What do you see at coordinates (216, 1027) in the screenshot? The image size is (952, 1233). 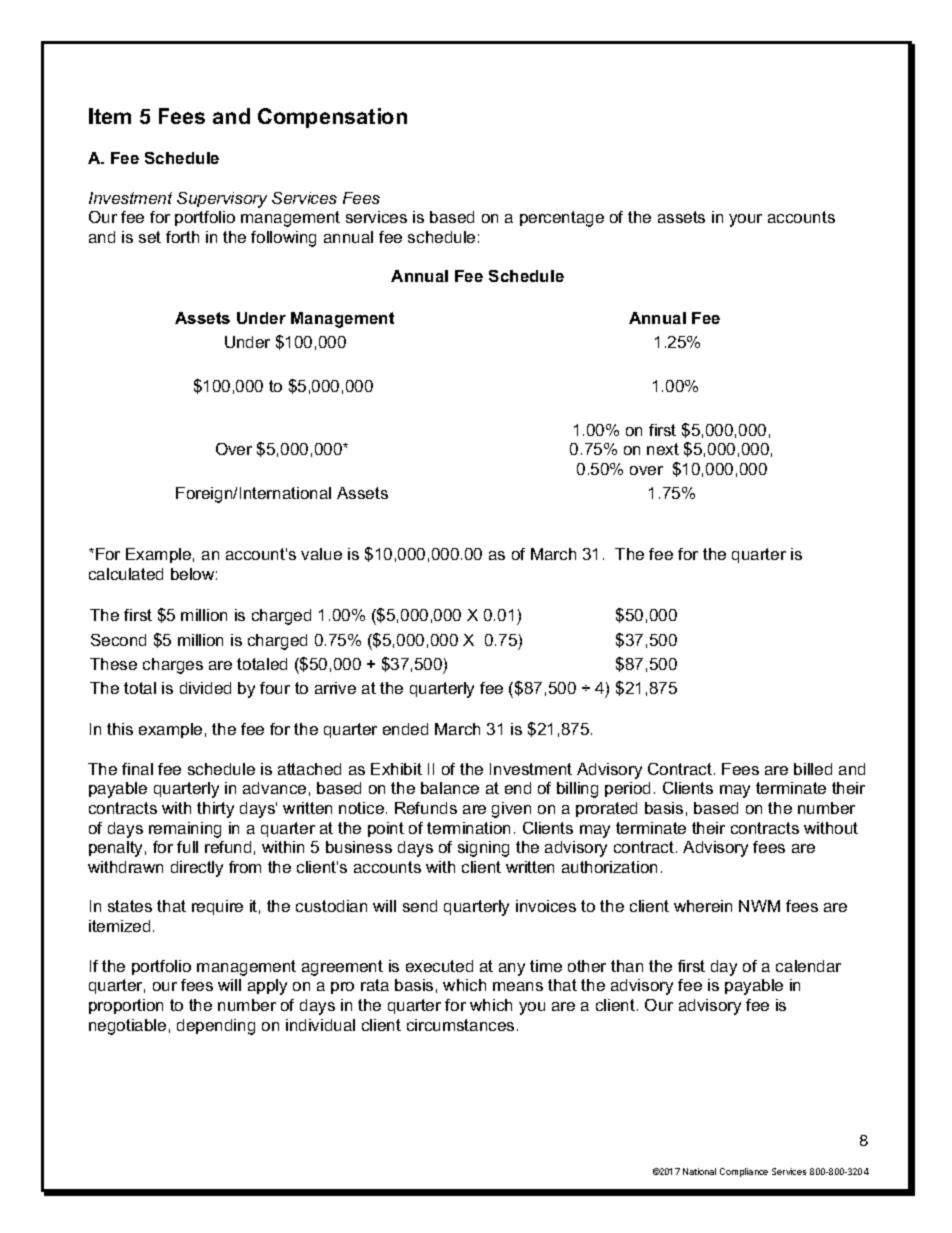 I see `depending` at bounding box center [216, 1027].
